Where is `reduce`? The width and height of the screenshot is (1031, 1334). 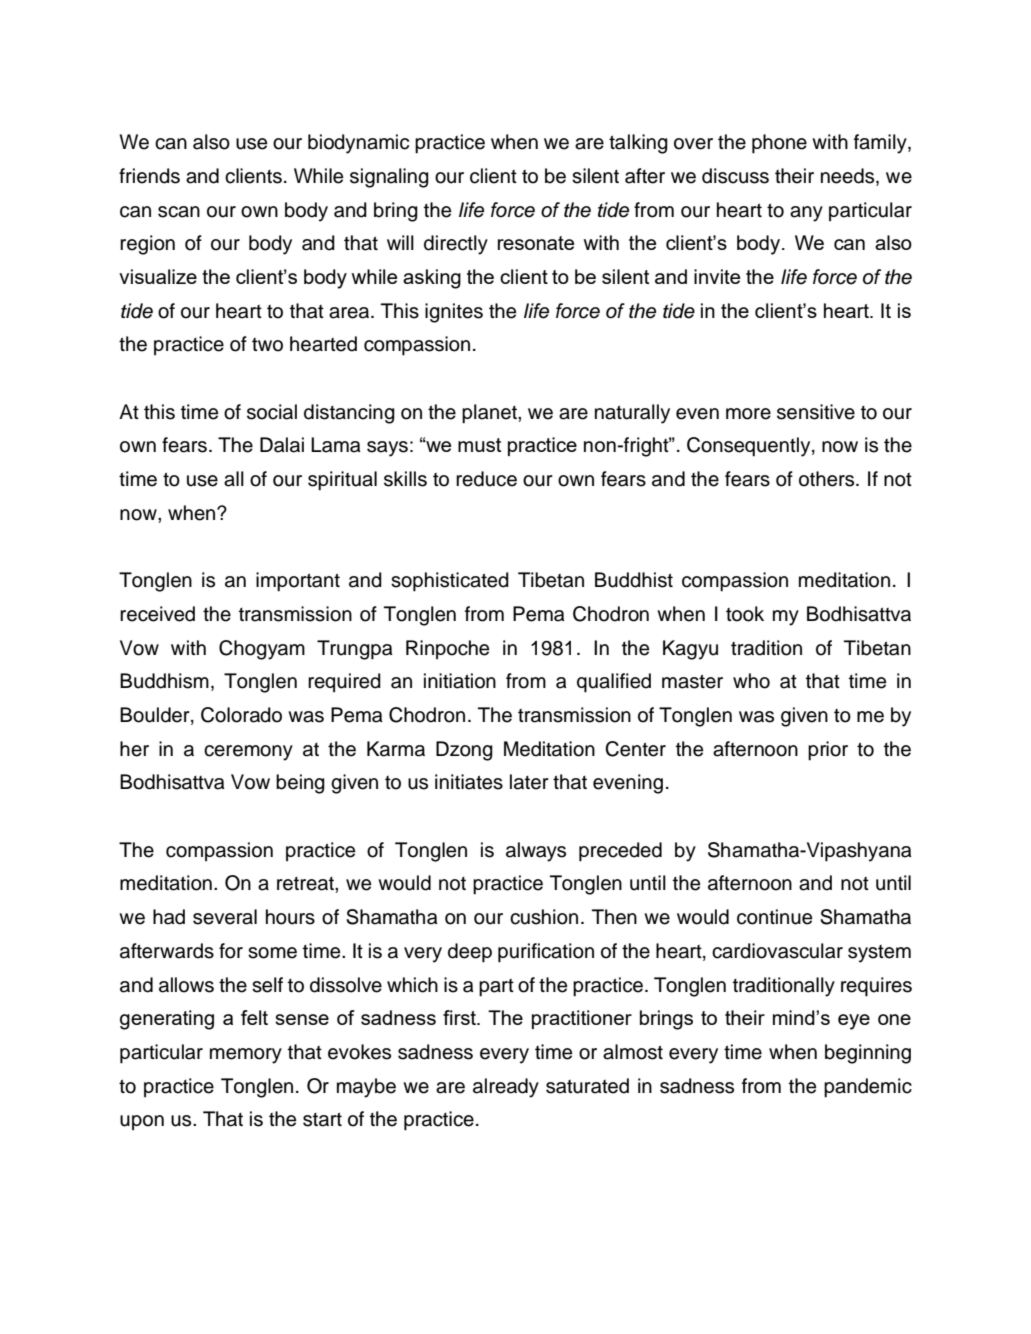
reduce is located at coordinates (486, 479).
